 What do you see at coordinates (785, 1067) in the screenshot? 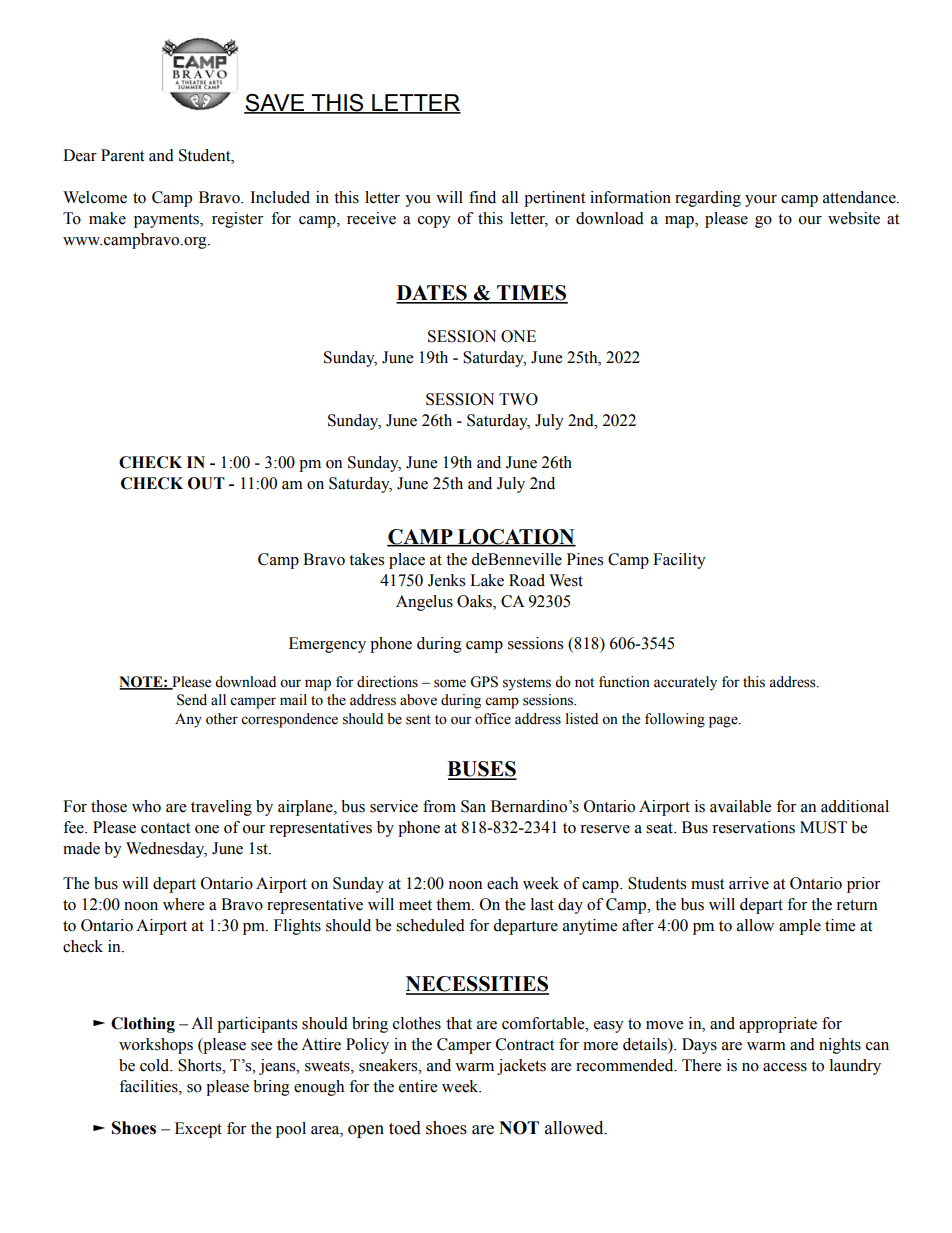
I see `access` at bounding box center [785, 1067].
